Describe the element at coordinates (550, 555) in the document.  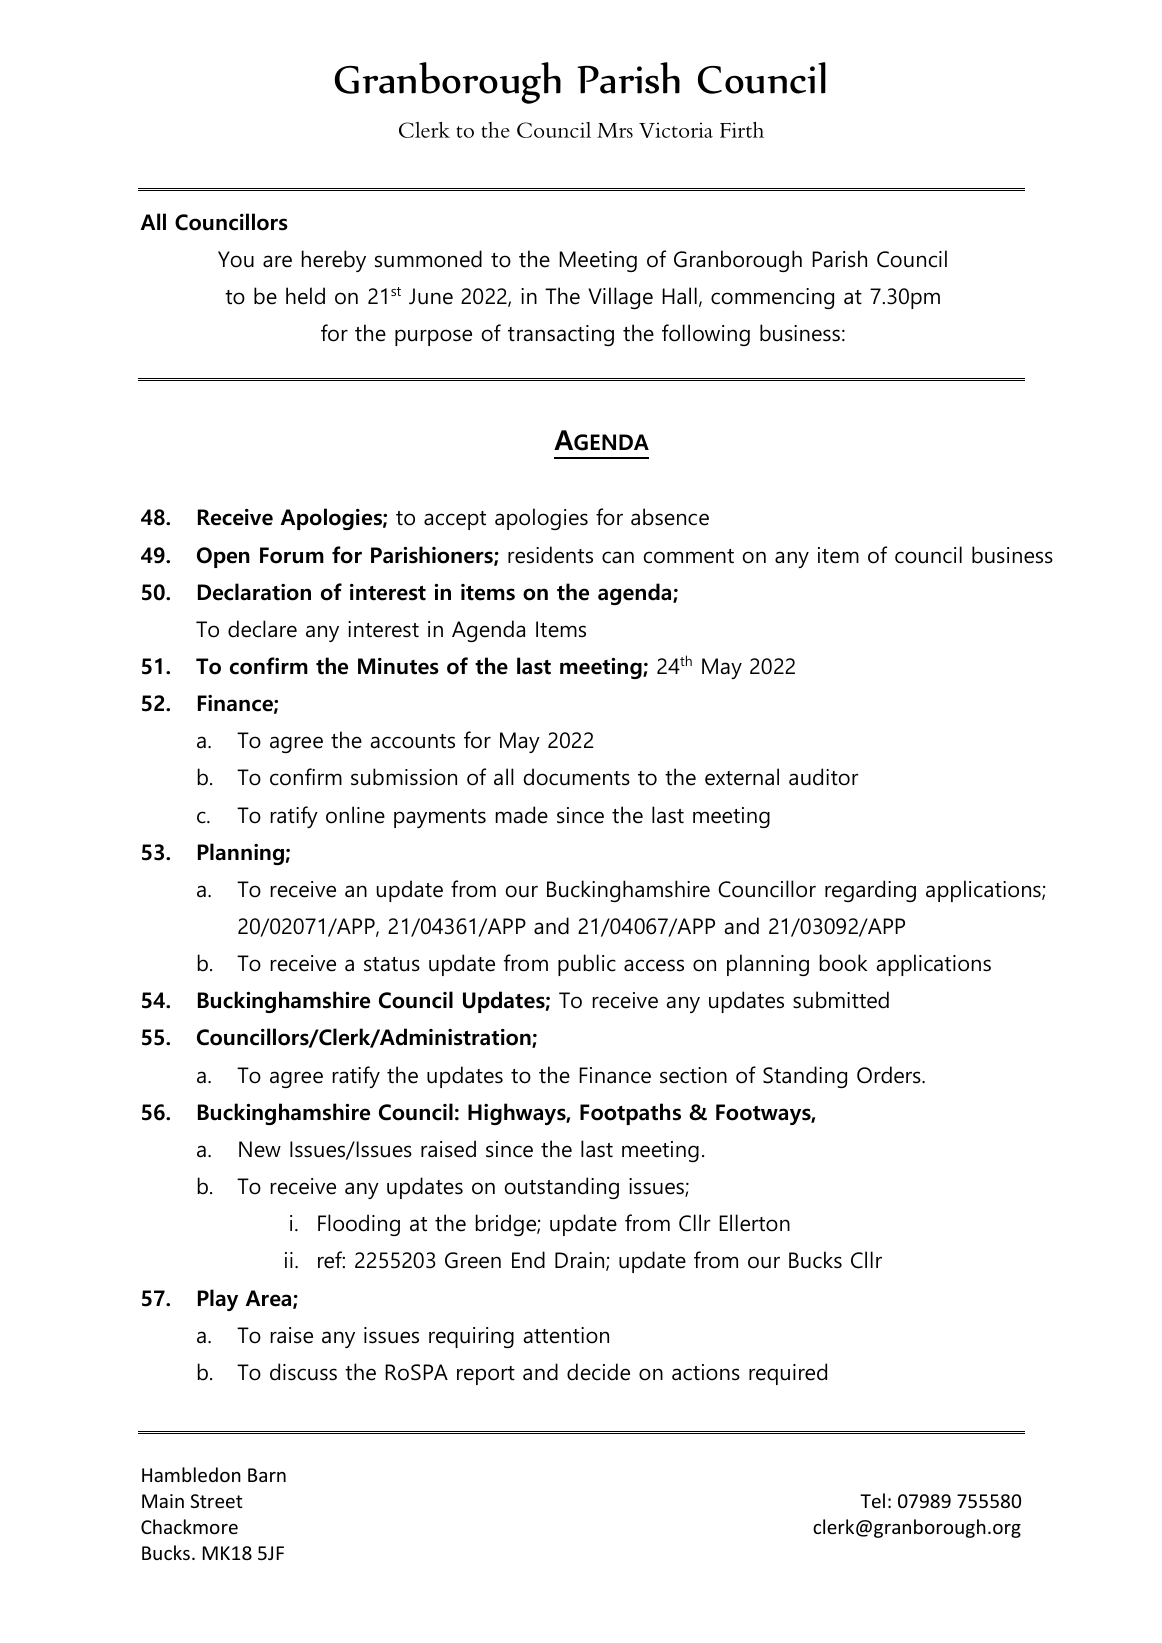
I see `residents` at that location.
